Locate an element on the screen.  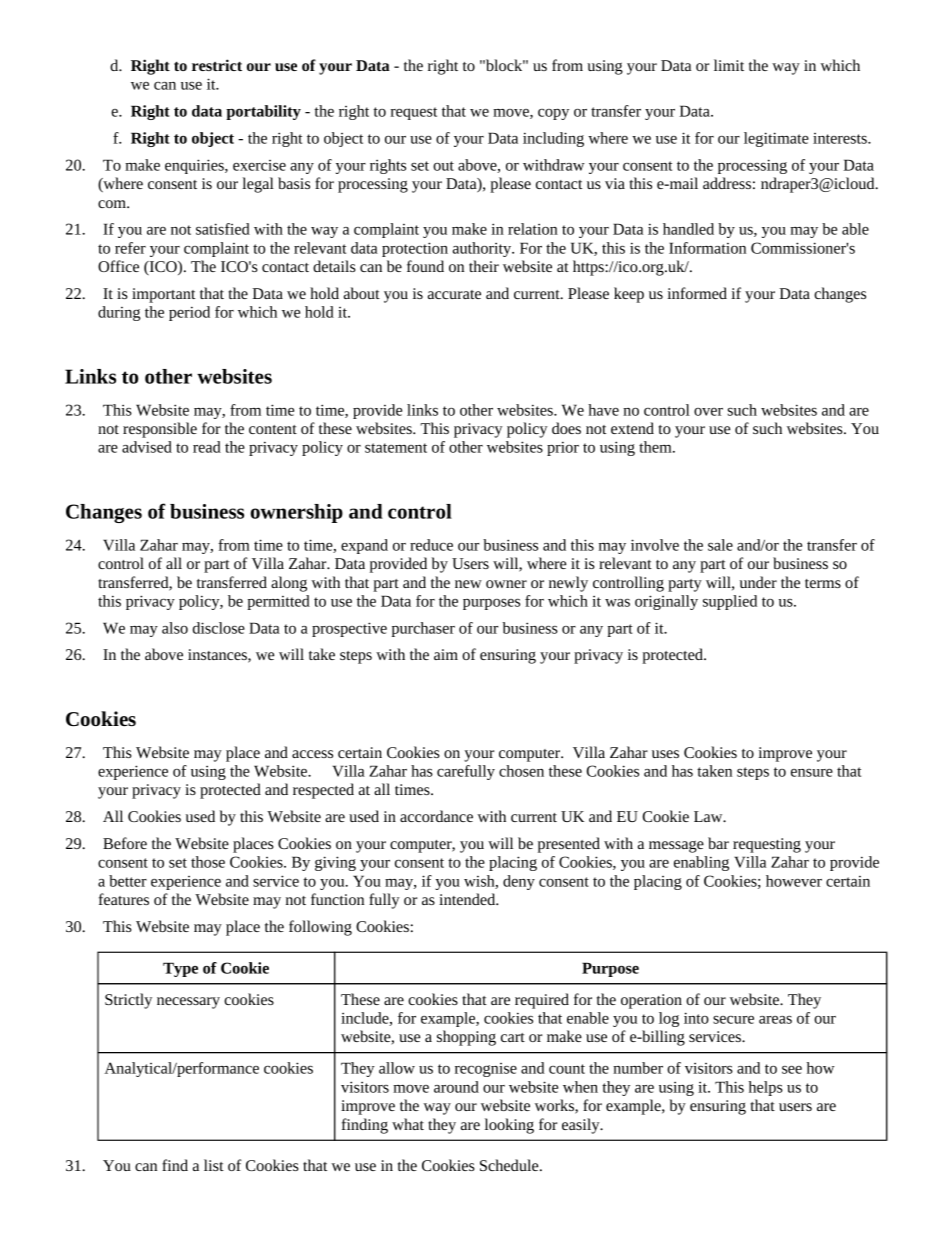
copy is located at coordinates (553, 114).
